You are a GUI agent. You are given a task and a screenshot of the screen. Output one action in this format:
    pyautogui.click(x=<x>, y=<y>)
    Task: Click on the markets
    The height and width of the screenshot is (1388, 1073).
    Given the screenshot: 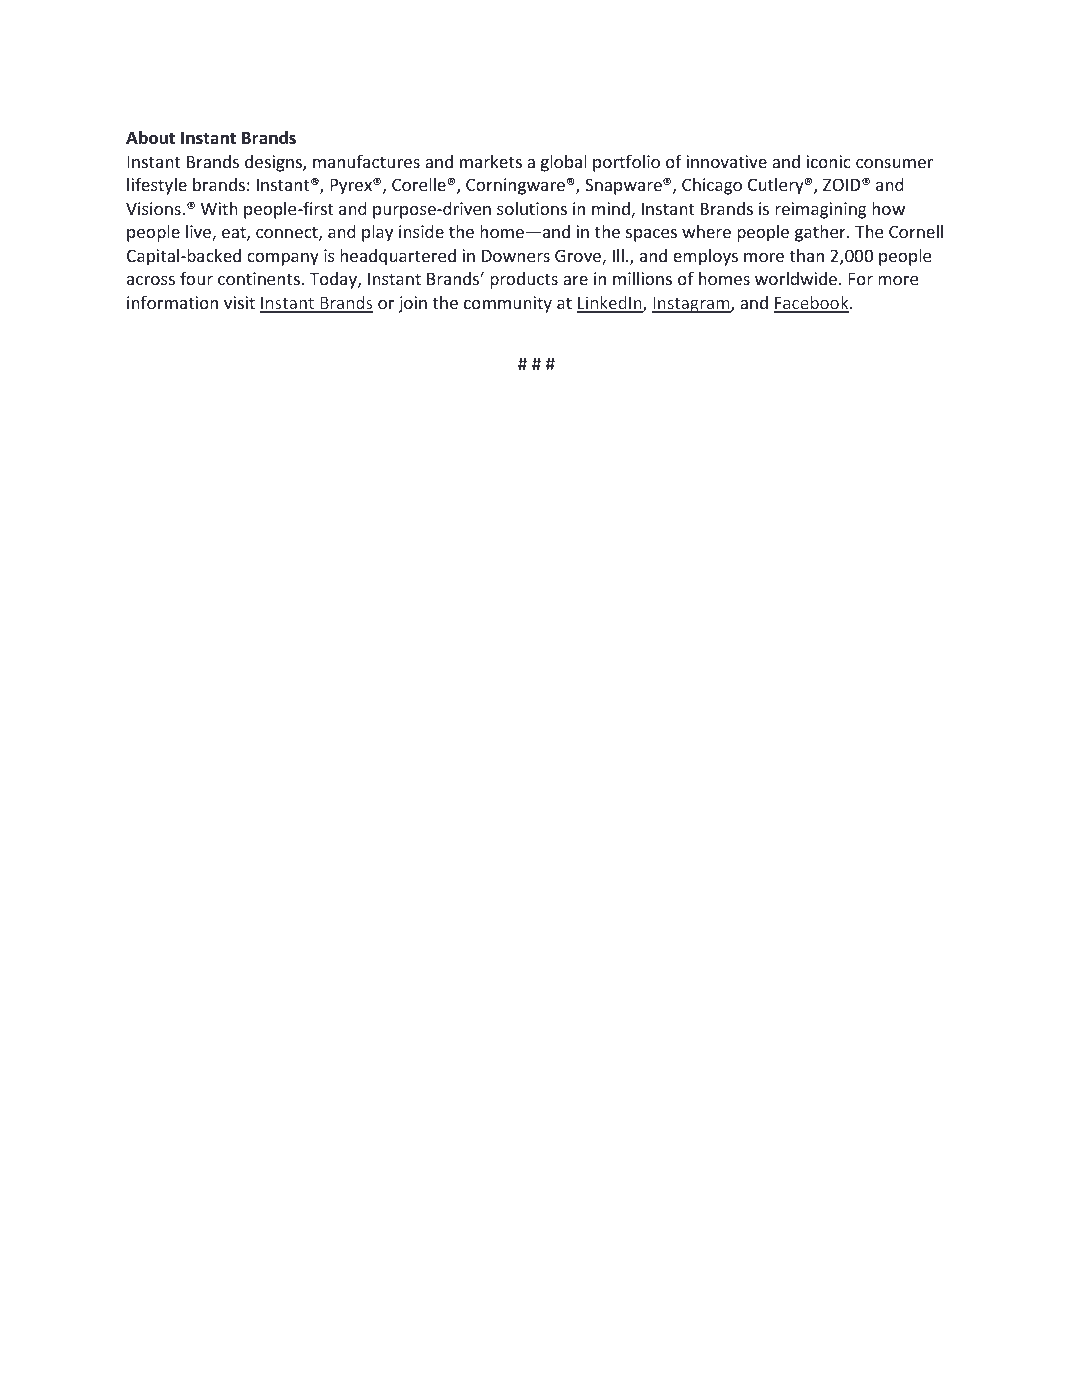 What is the action you would take?
    pyautogui.click(x=491, y=161)
